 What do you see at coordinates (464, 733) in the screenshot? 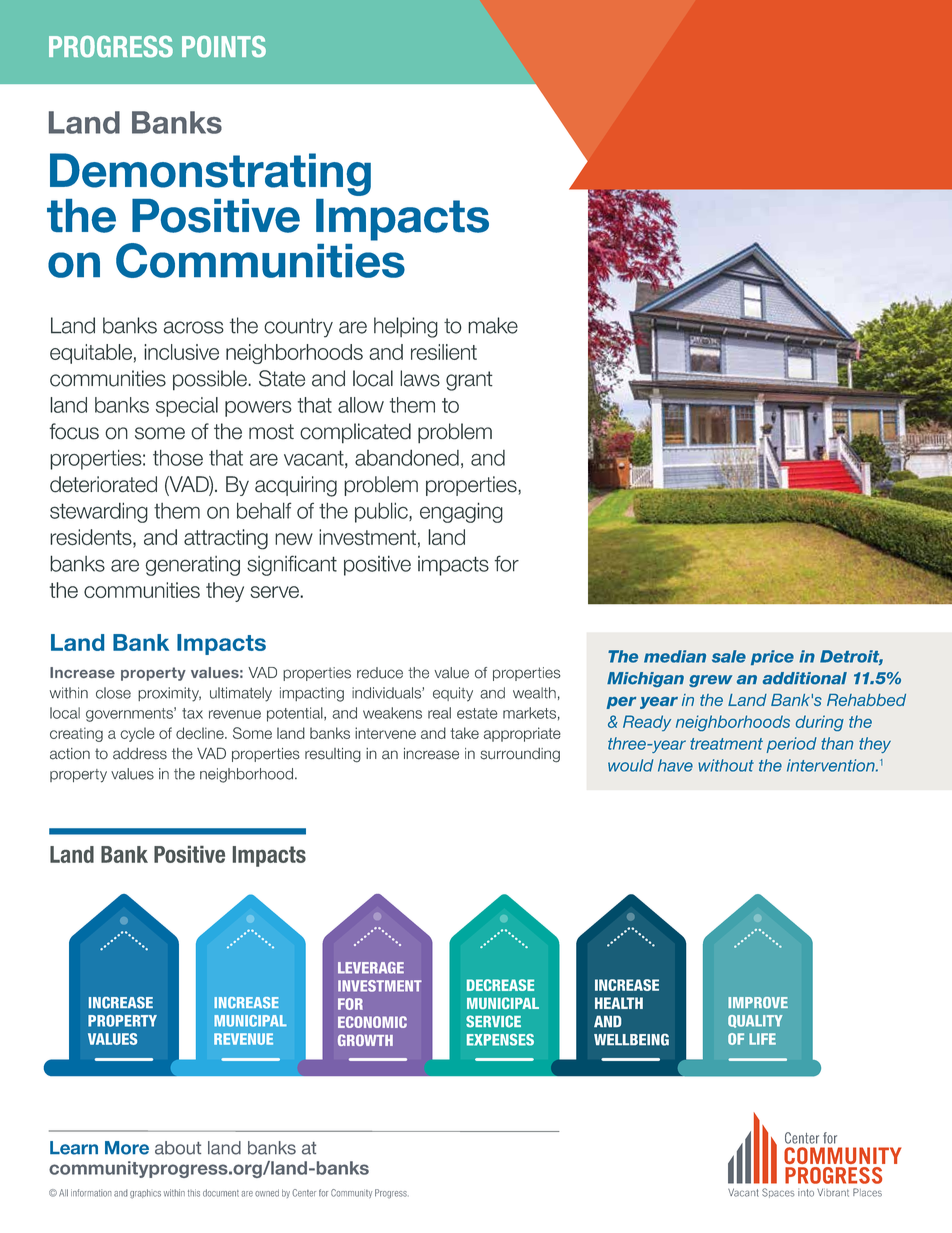
I see `take` at bounding box center [464, 733].
